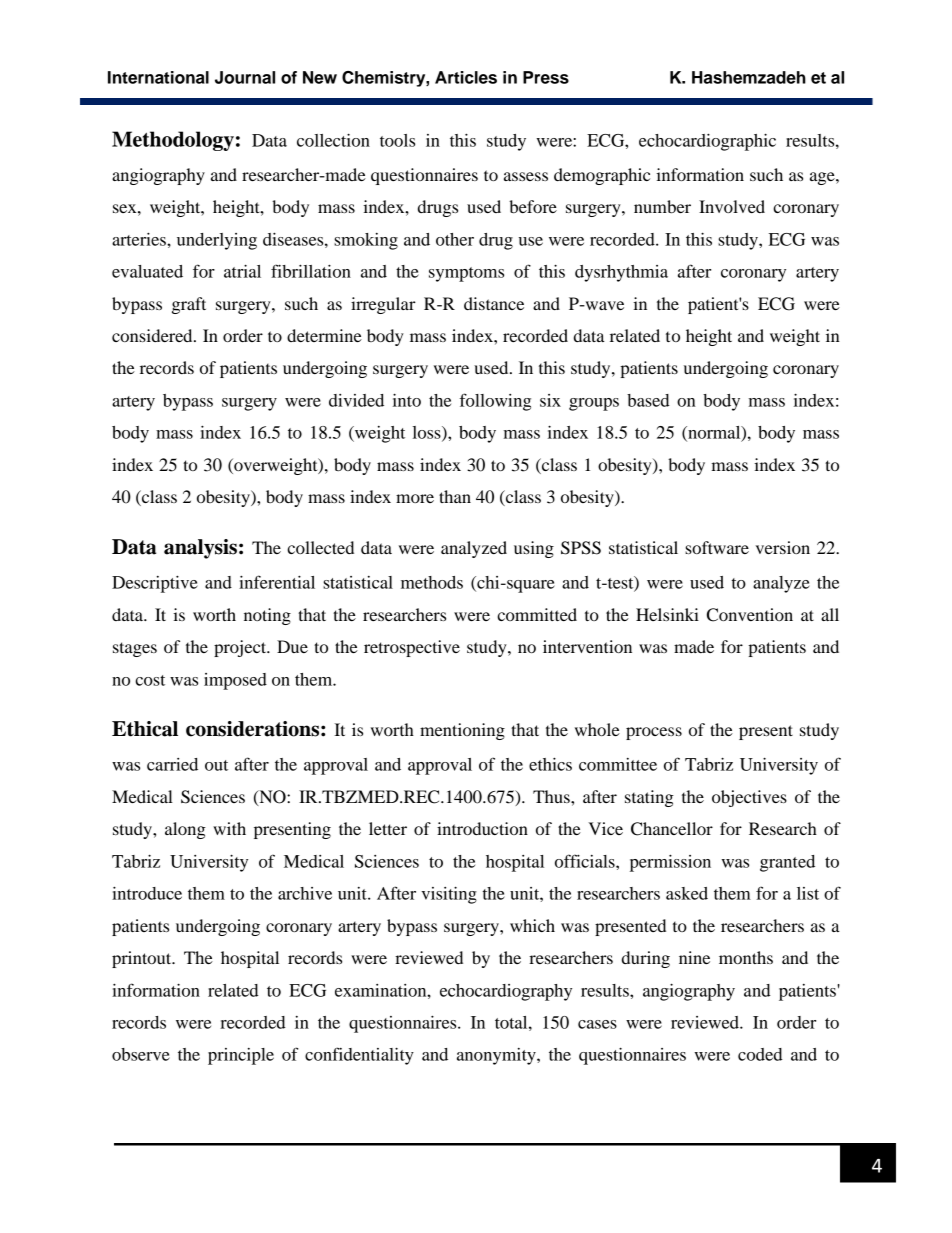  I want to click on based, so click(648, 400).
